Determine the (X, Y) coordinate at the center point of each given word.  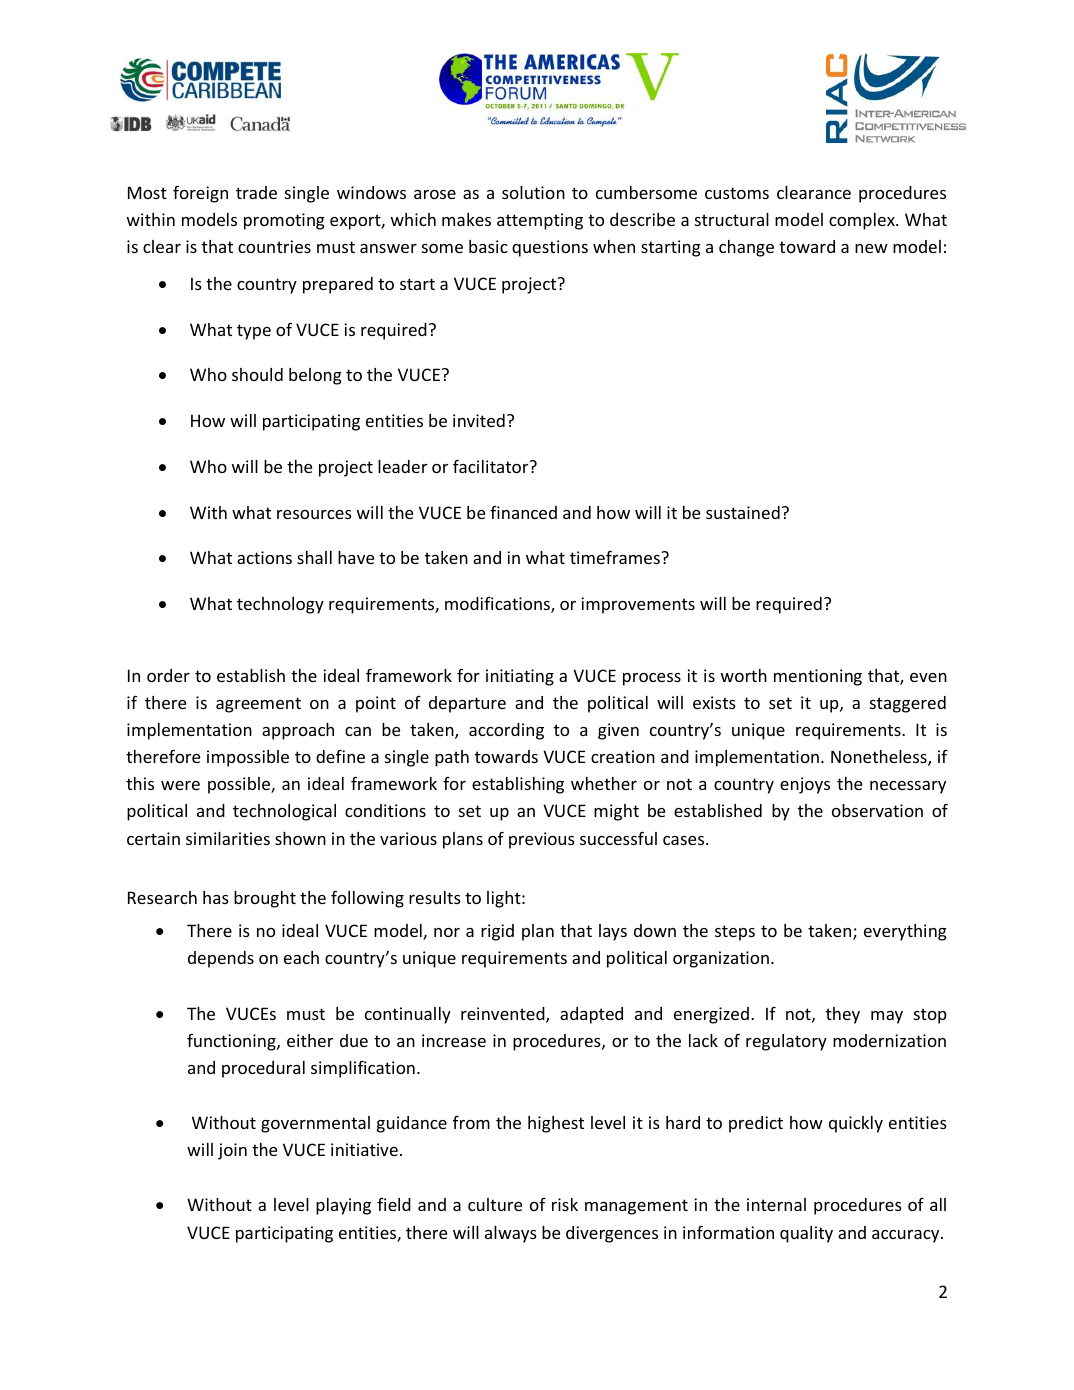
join (232, 1151)
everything (905, 932)
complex (863, 221)
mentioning (818, 677)
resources (314, 514)
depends (221, 959)
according (506, 731)
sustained (743, 512)
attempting (540, 221)
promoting (284, 221)
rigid (497, 932)
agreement (258, 705)
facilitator (492, 466)
